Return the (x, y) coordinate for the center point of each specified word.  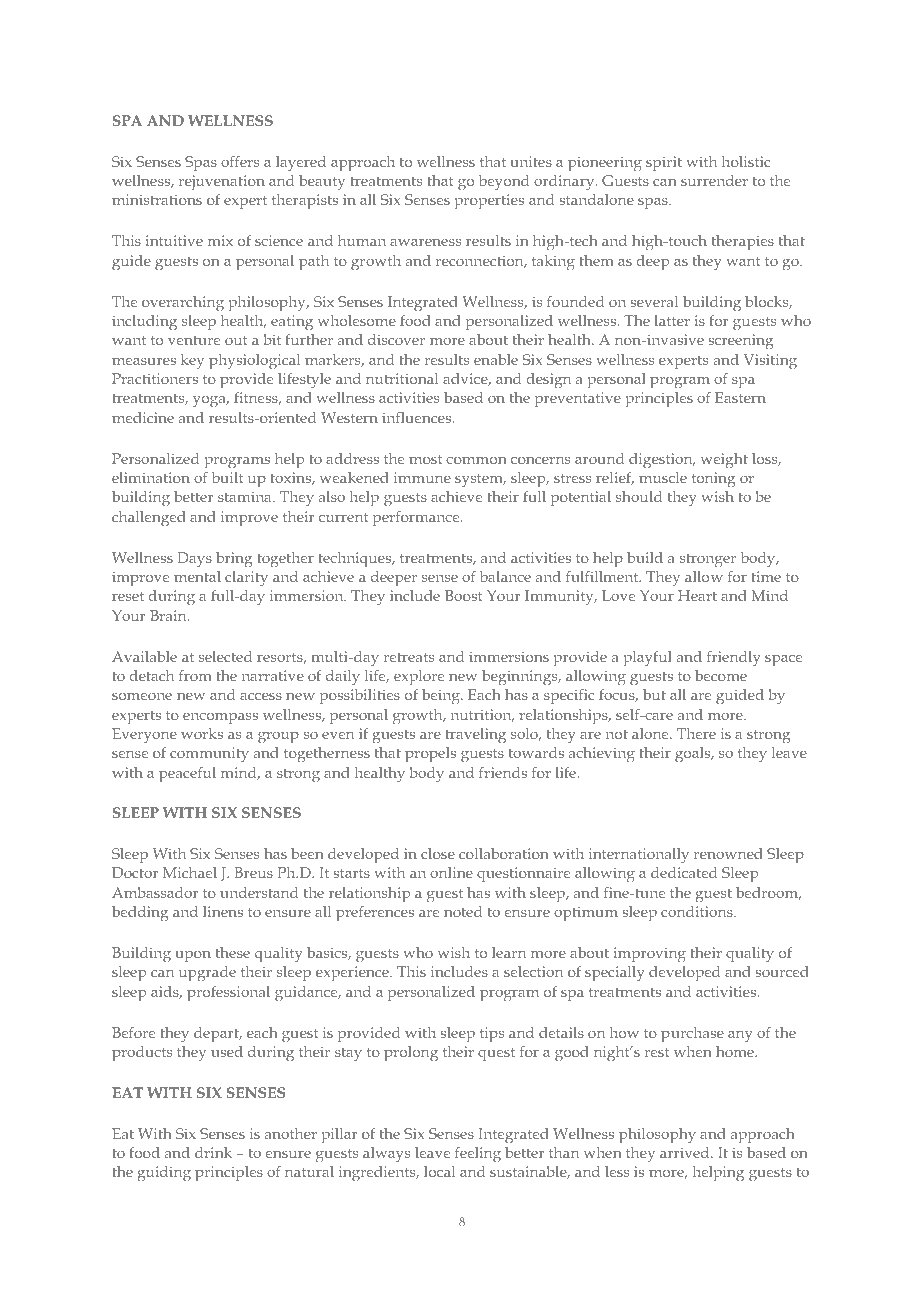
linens (223, 911)
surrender (714, 180)
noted (463, 911)
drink (213, 1152)
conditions (698, 911)
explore (419, 677)
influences (418, 417)
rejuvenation (222, 182)
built (227, 477)
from (195, 675)
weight (724, 461)
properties (489, 201)
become (721, 675)
